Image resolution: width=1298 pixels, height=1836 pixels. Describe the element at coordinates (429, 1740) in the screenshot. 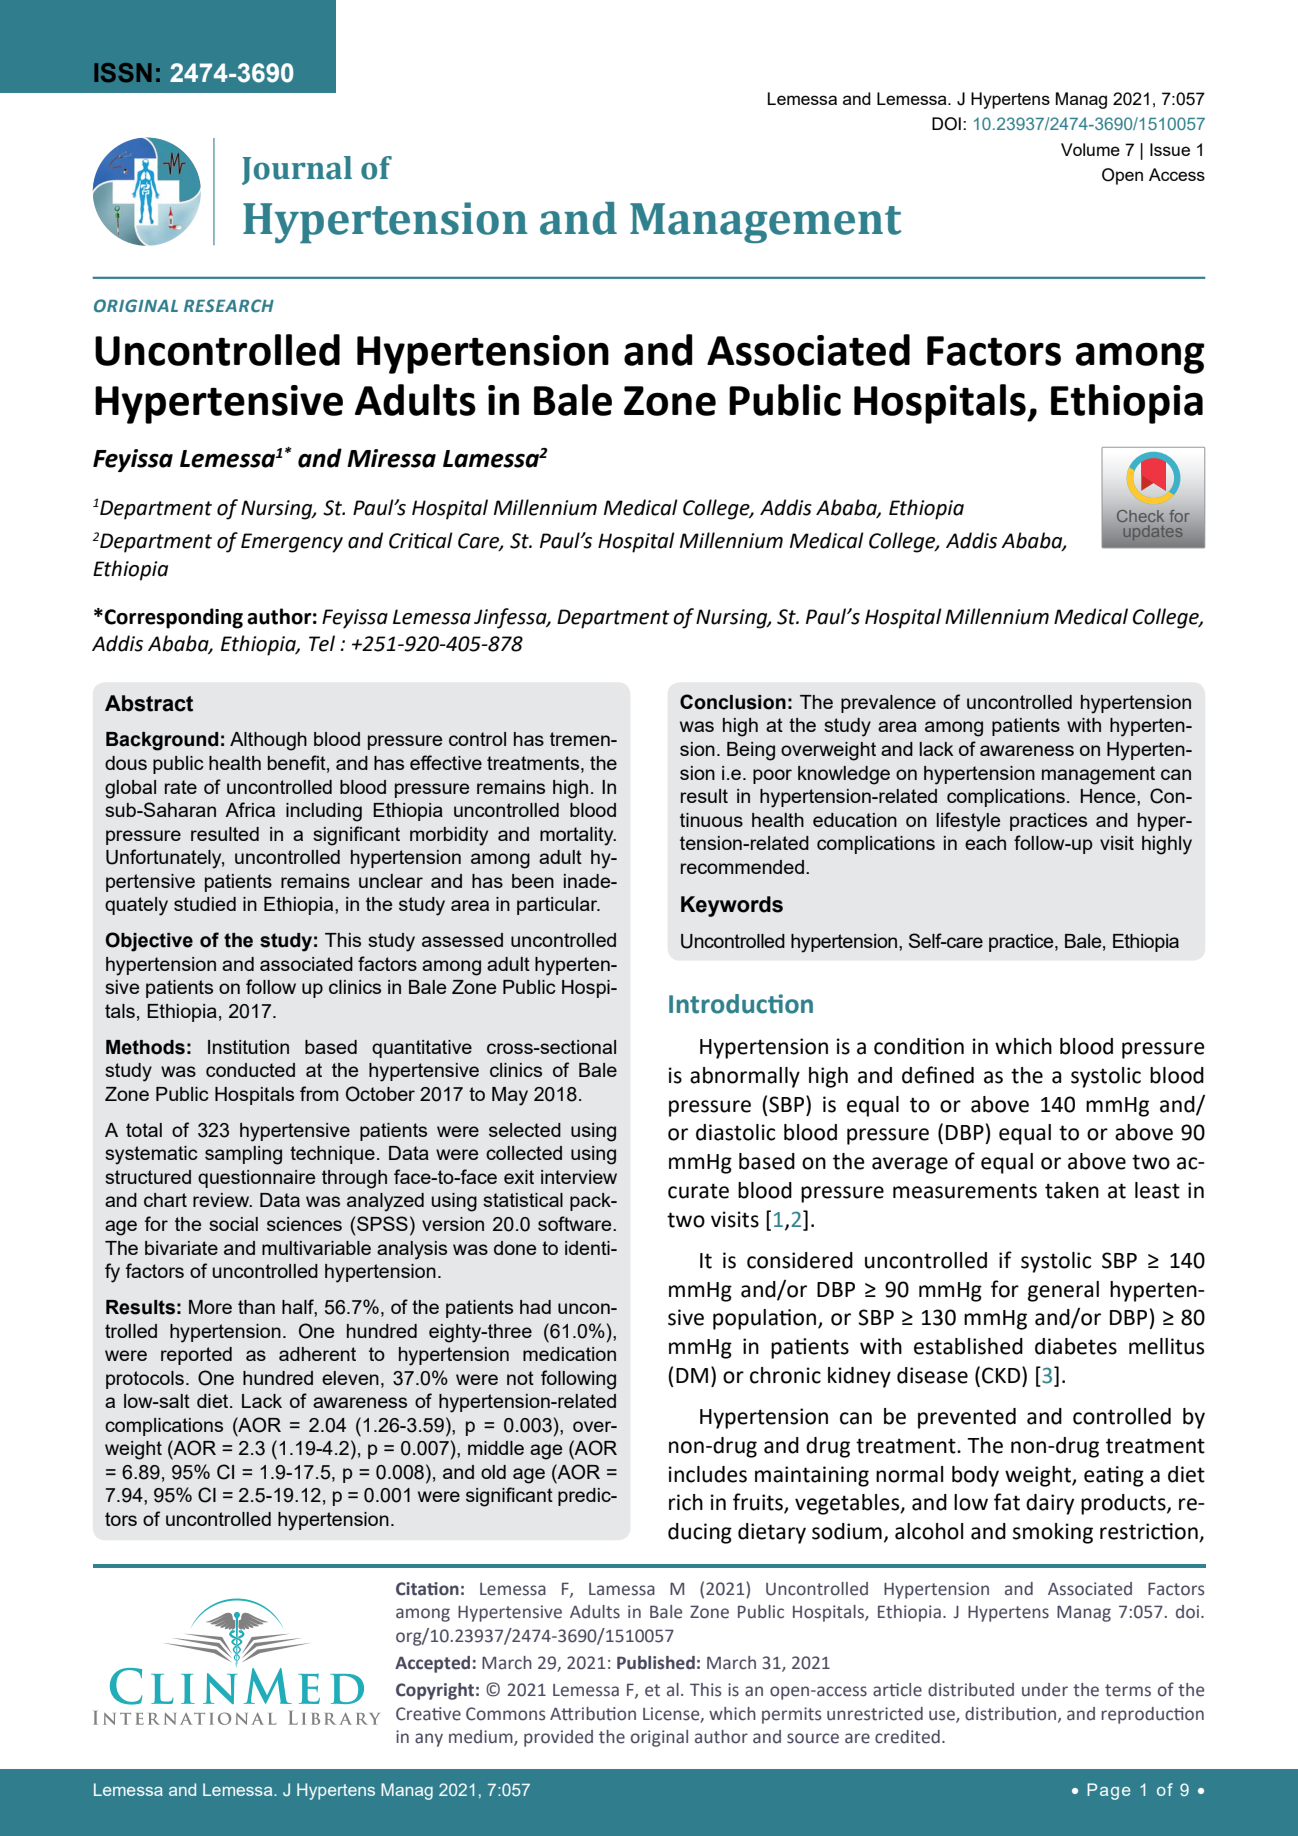

I see `any` at that location.
